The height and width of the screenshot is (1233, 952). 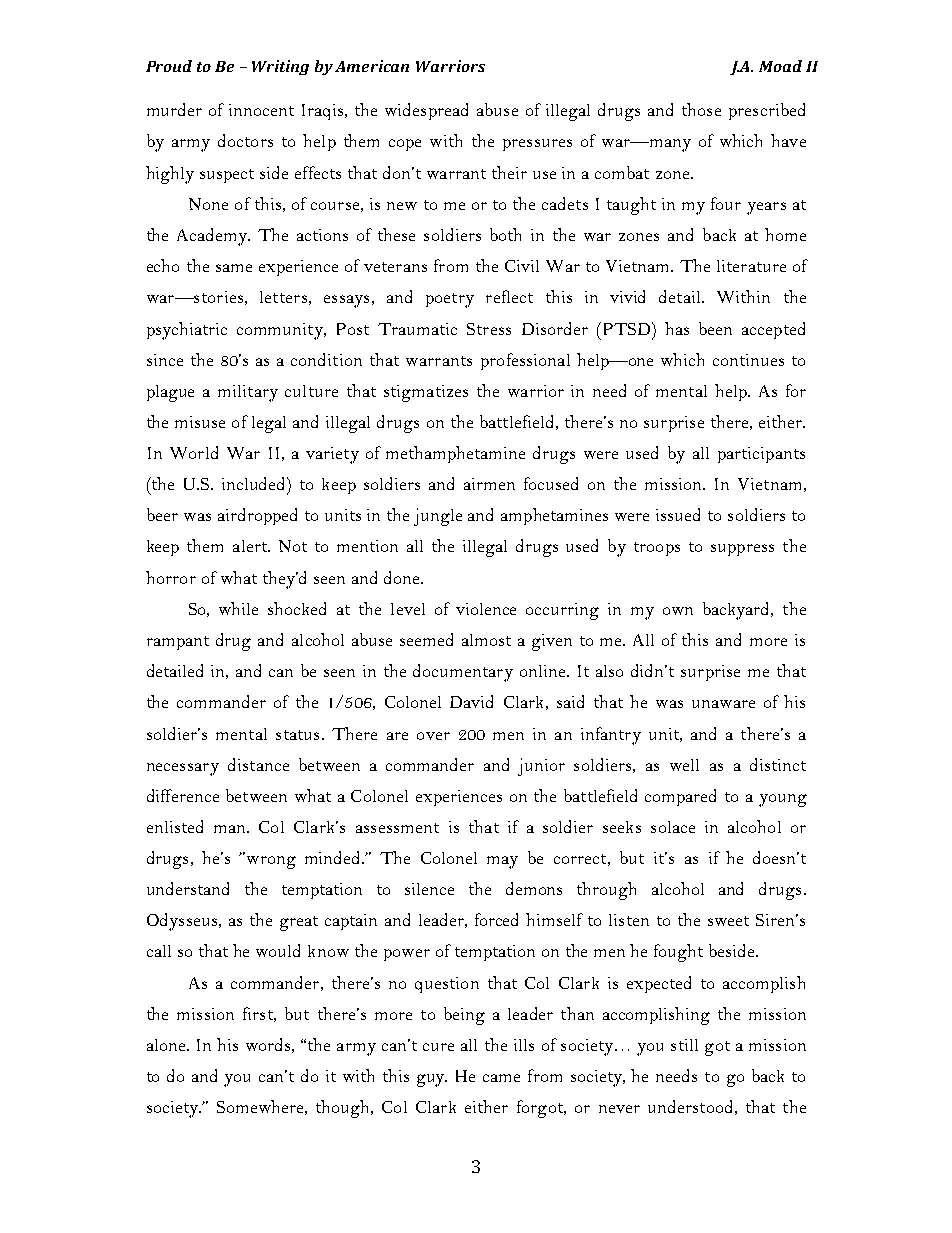 What do you see at coordinates (238, 608) in the screenshot?
I see `while` at bounding box center [238, 608].
